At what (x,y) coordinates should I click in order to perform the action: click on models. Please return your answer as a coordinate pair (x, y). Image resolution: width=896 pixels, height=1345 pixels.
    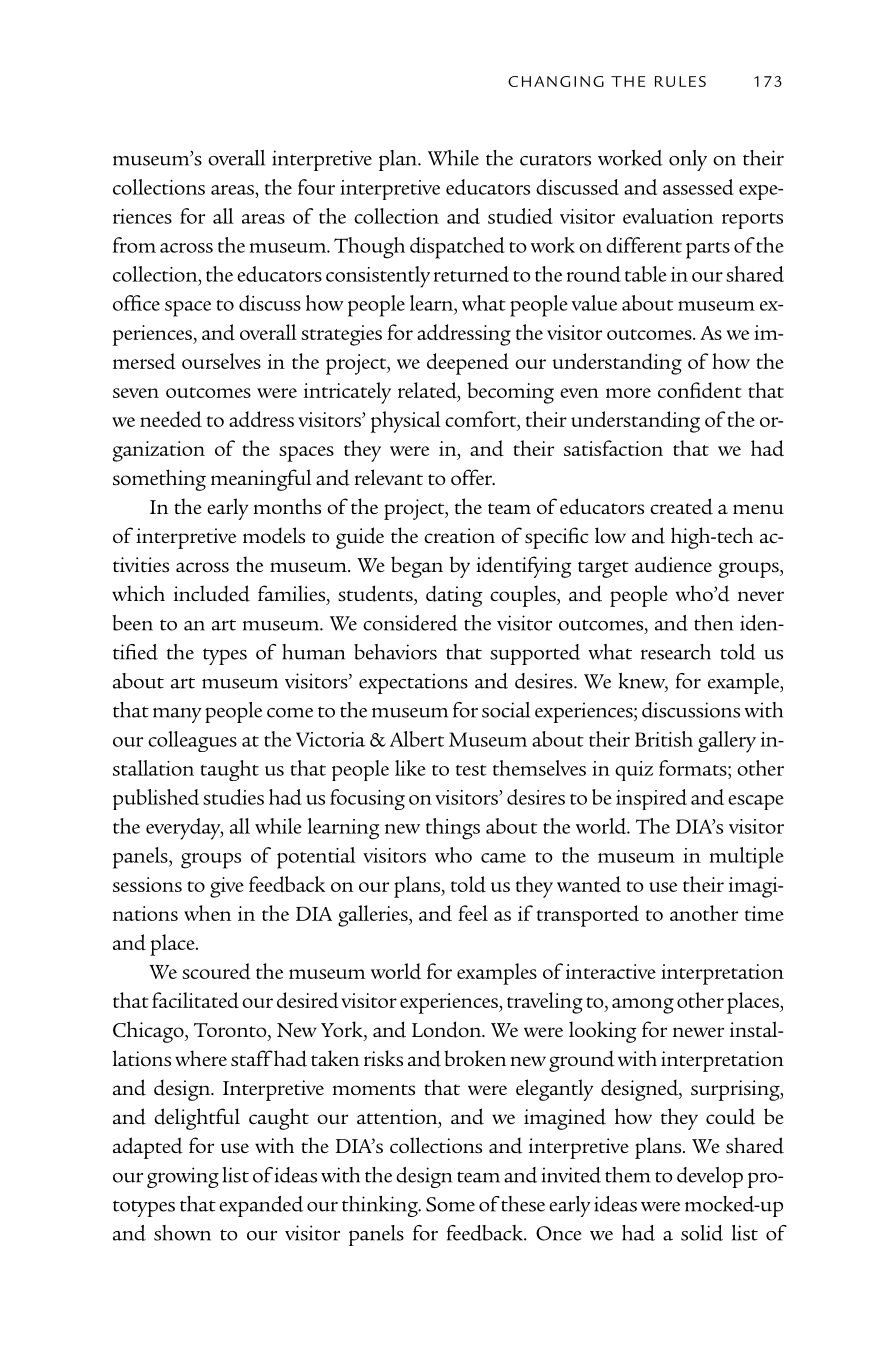
    Looking at the image, I should click on (274, 535).
